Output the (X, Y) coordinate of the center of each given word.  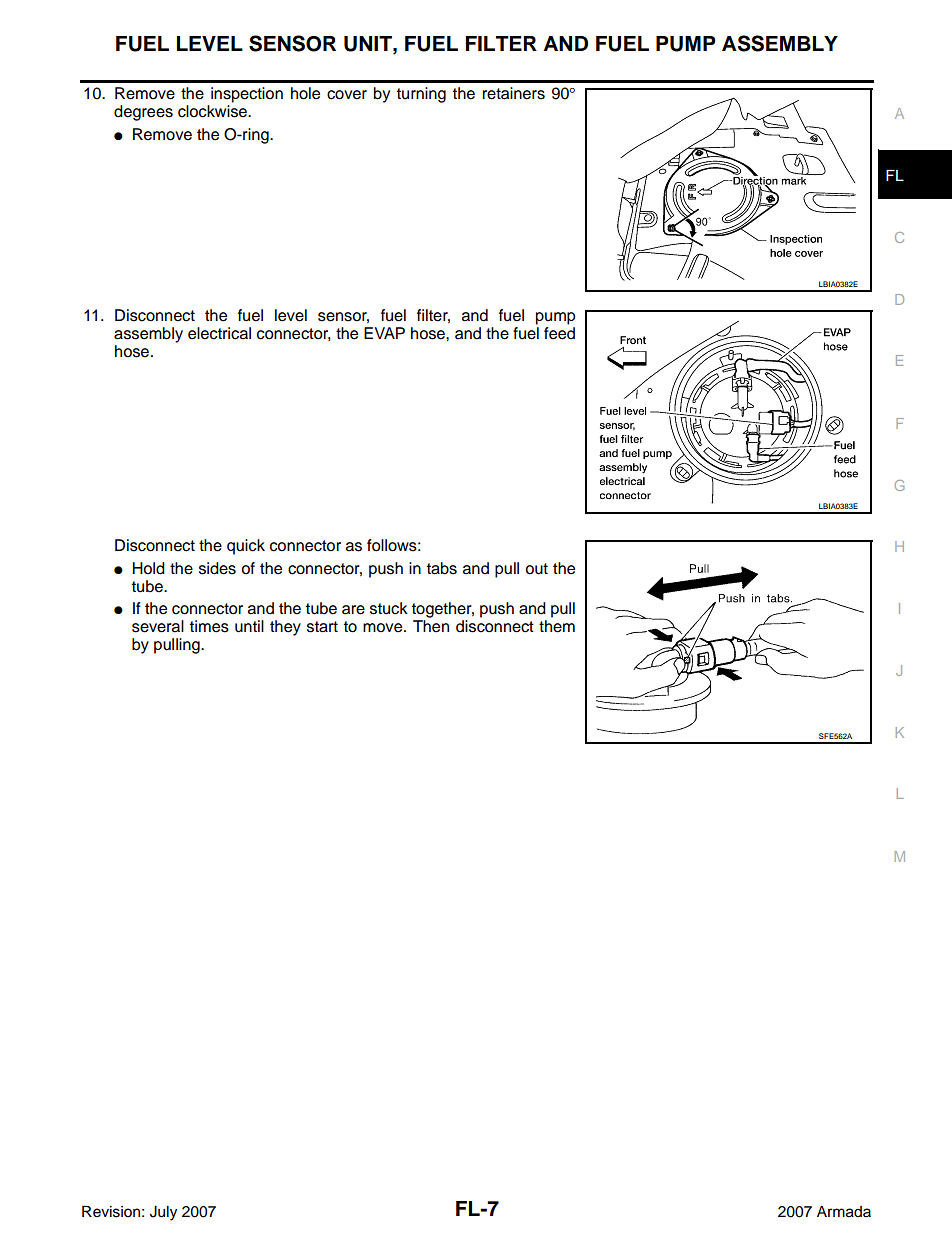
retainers (513, 93)
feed (559, 333)
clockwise (213, 111)
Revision (111, 1212)
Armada (844, 1212)
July (163, 1213)
